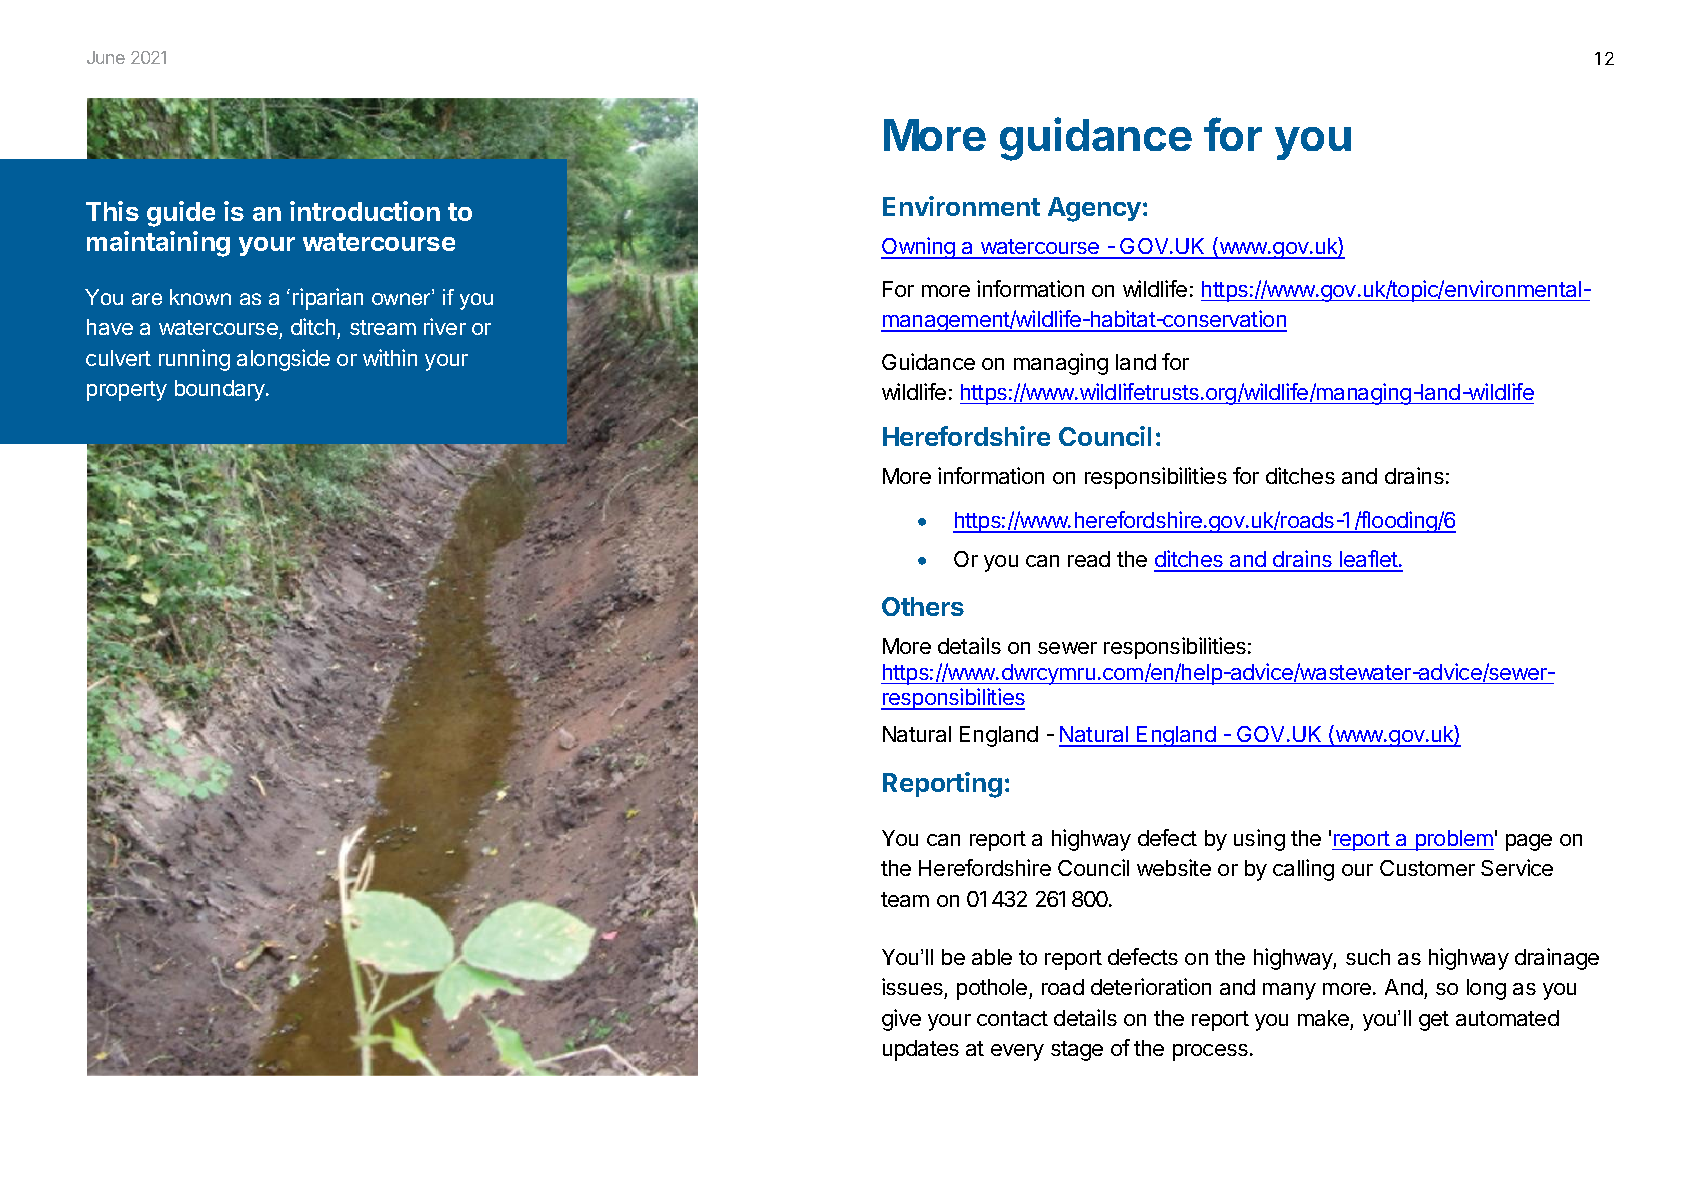  Describe the element at coordinates (919, 248) in the page. I see `Owning` at that location.
